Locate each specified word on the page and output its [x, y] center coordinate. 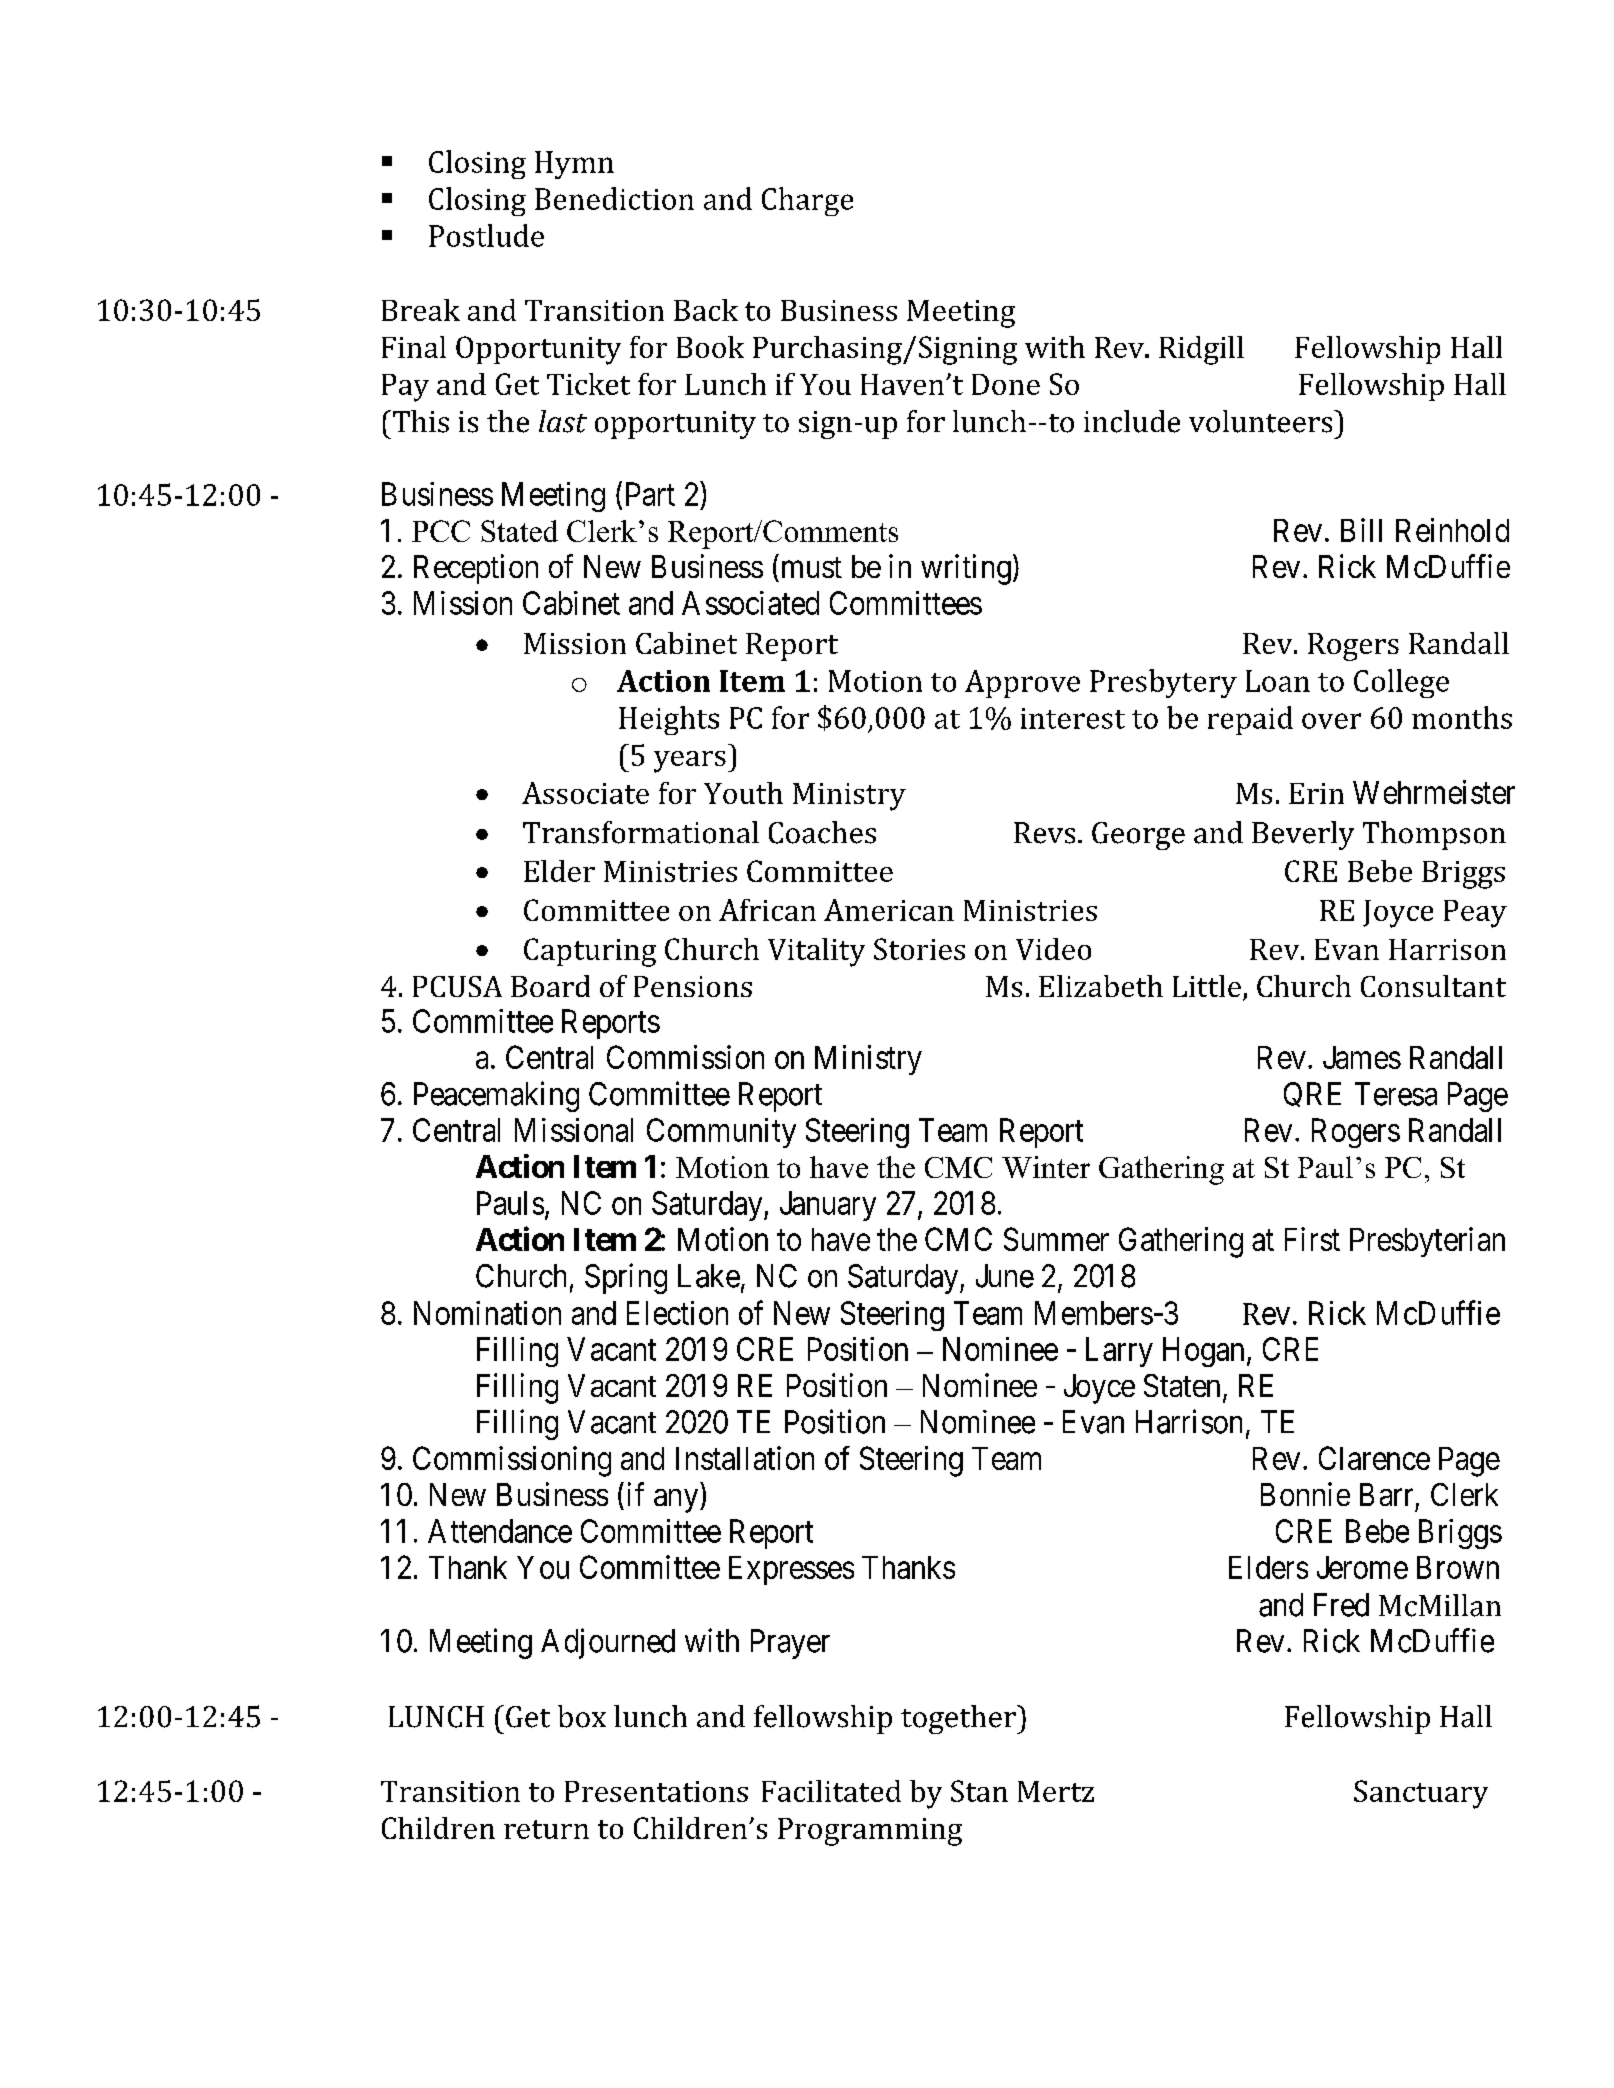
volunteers [1262, 421]
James [1362, 1057]
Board [550, 986]
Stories [919, 949]
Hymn [574, 165]
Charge [807, 201]
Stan [979, 1791]
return [546, 1829]
